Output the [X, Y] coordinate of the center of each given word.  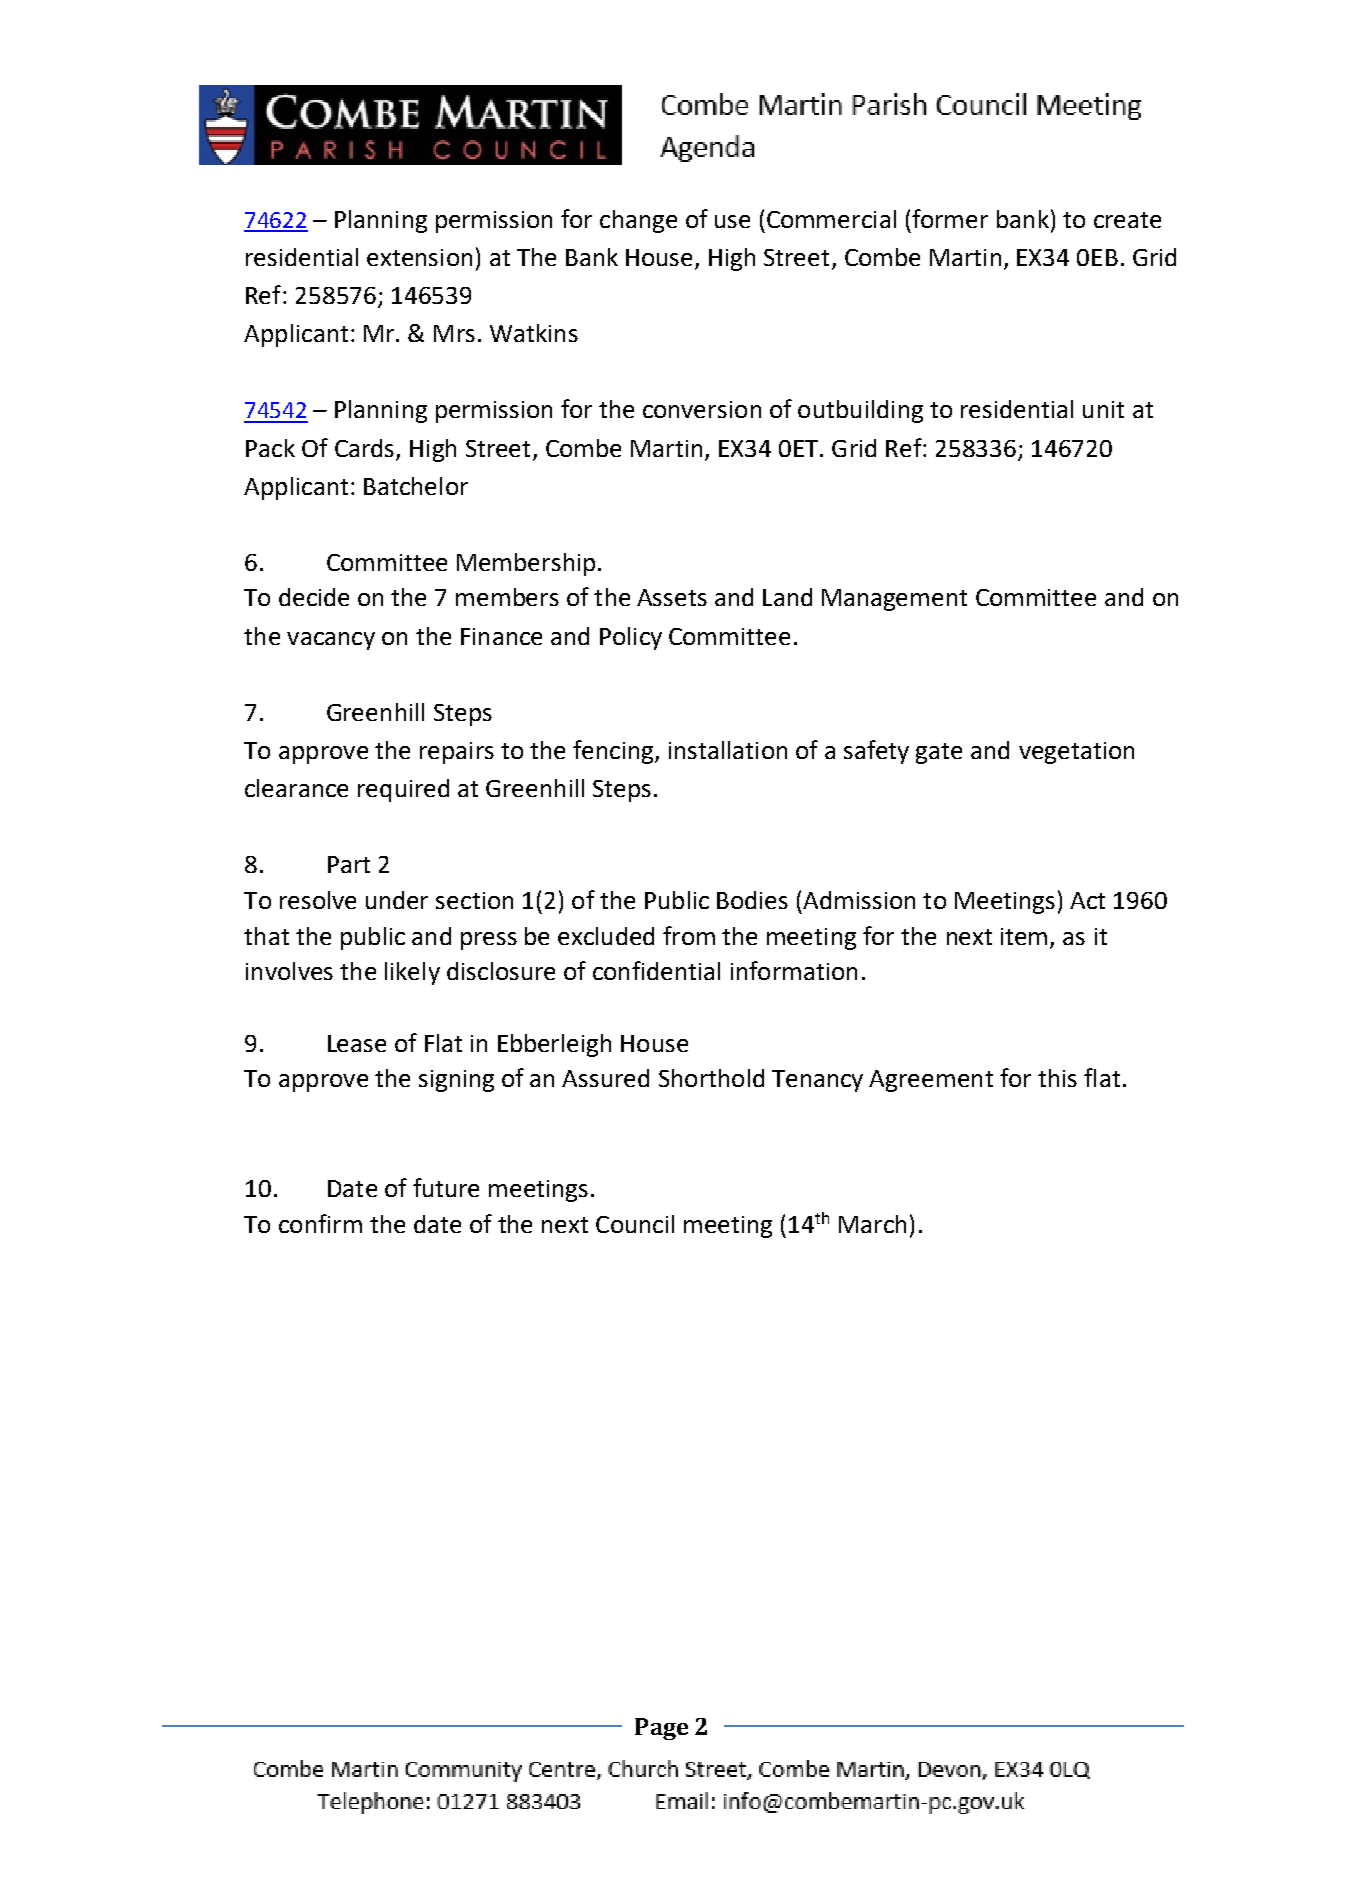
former [950, 218]
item [1024, 936]
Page [661, 1729]
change [638, 221]
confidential [656, 970]
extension [419, 257]
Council [635, 1224]
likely [412, 973]
